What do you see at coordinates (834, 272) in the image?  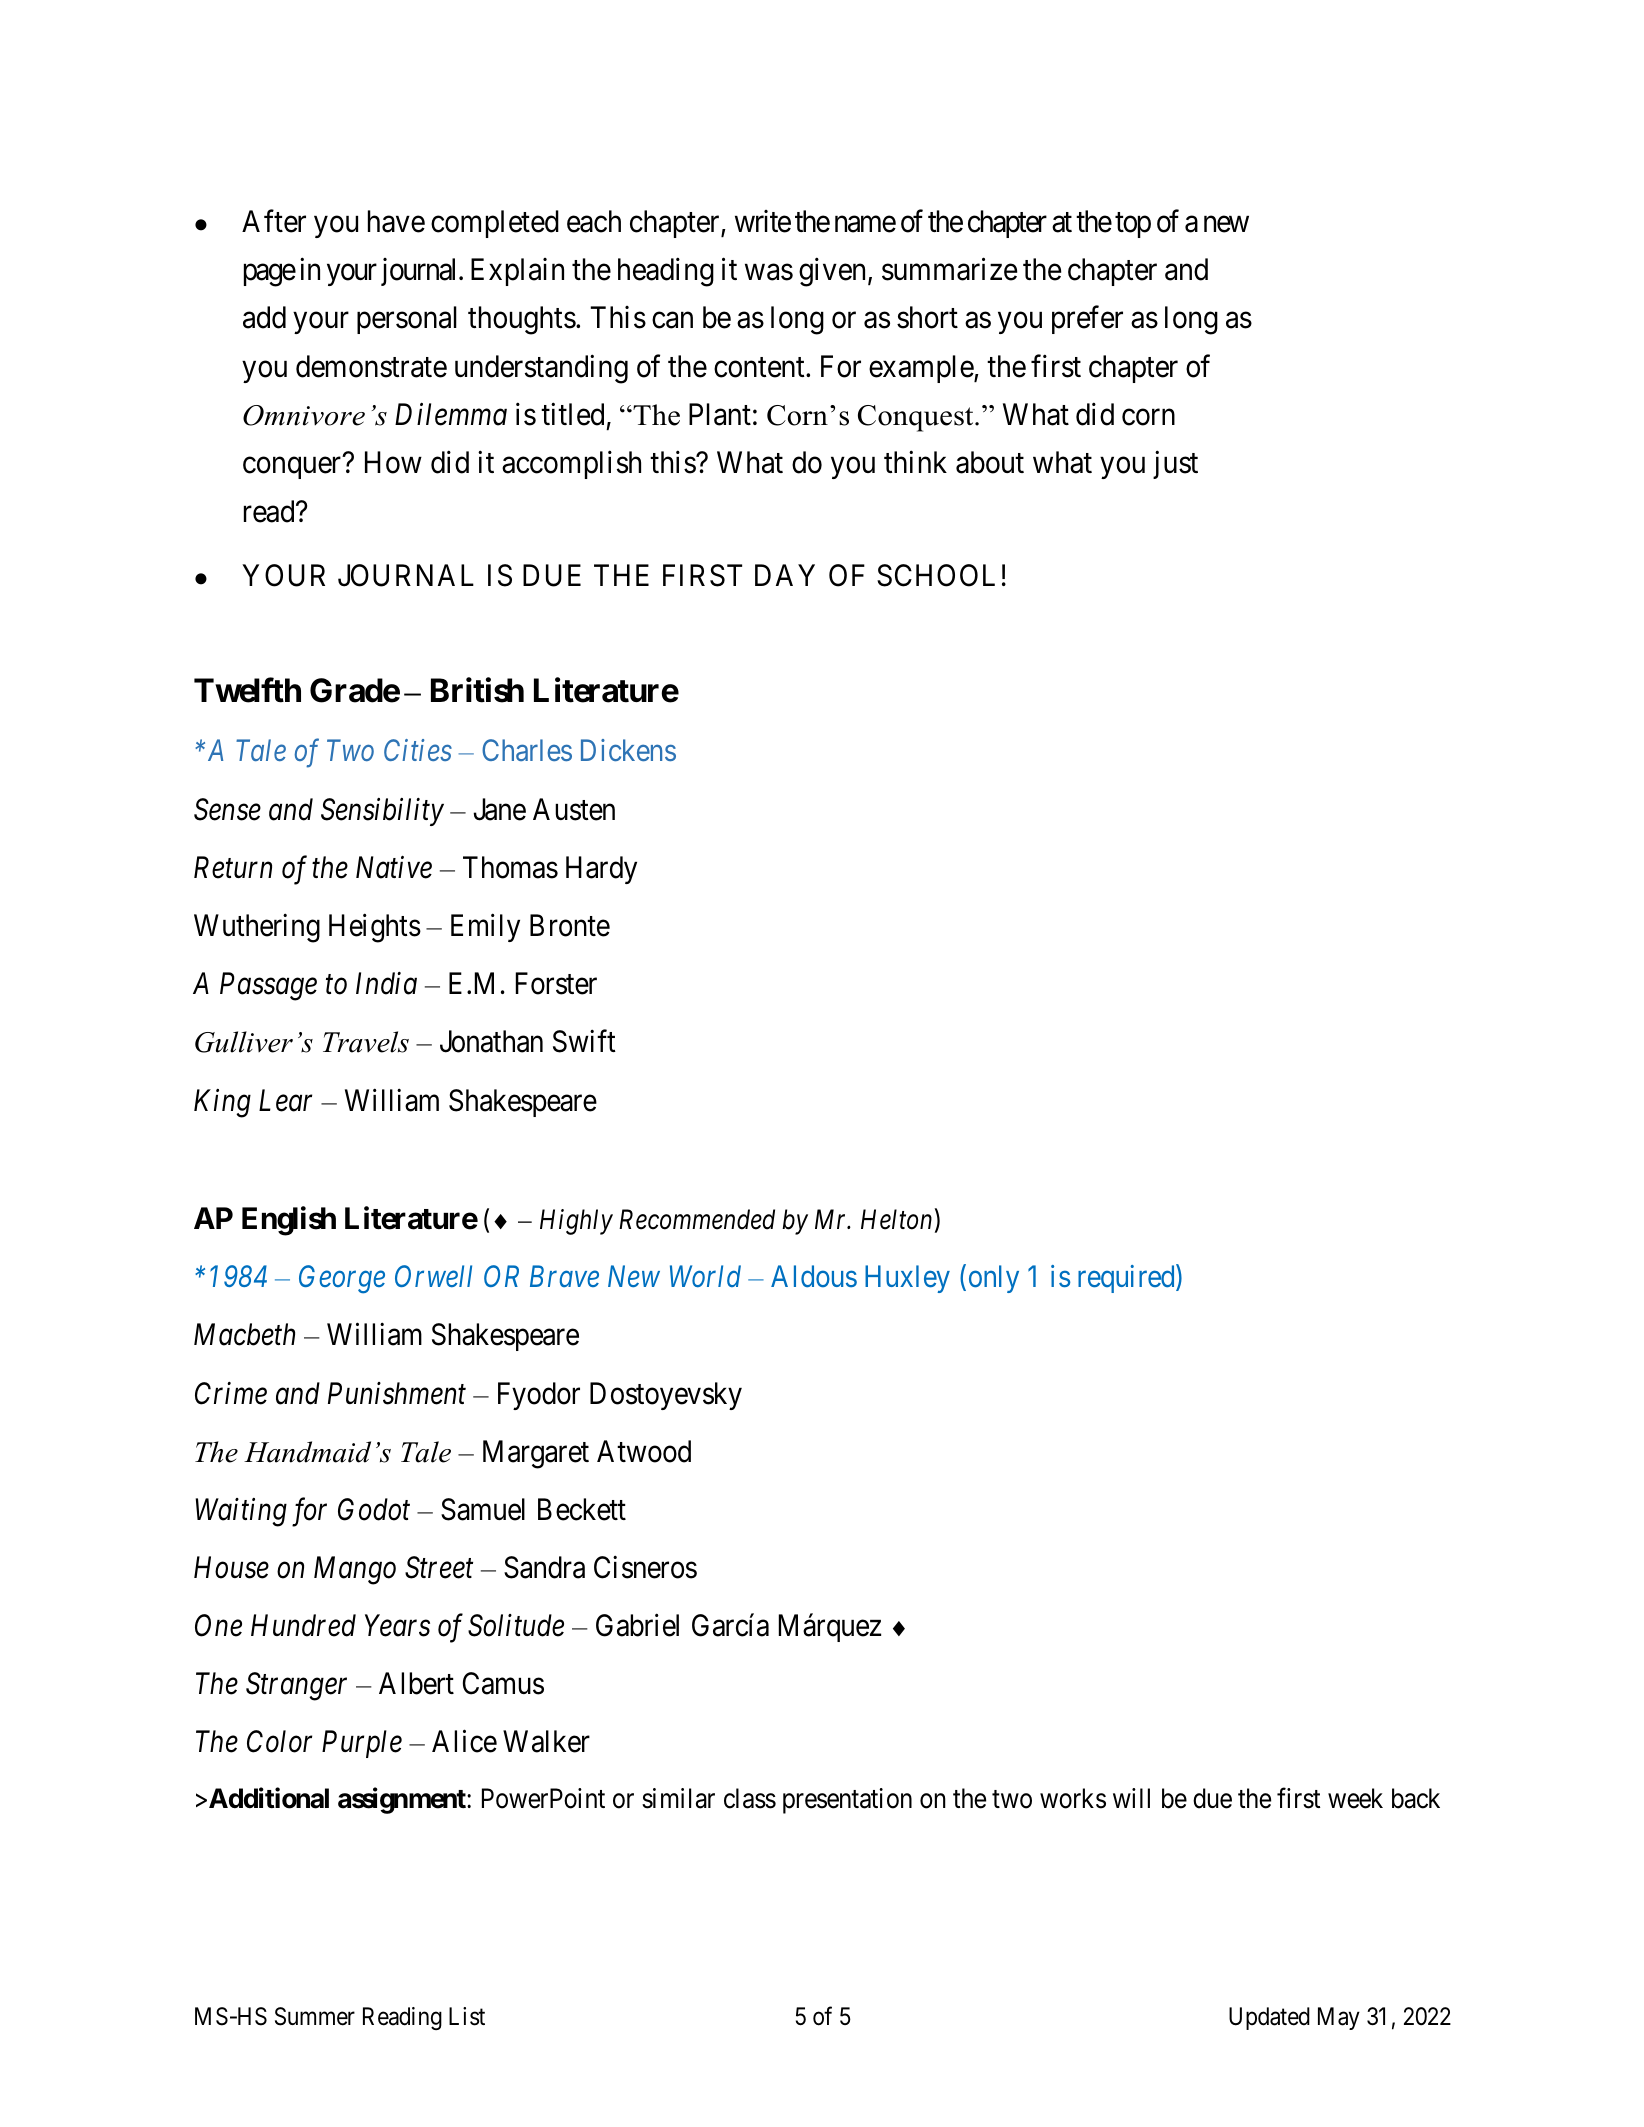 I see `given` at bounding box center [834, 272].
